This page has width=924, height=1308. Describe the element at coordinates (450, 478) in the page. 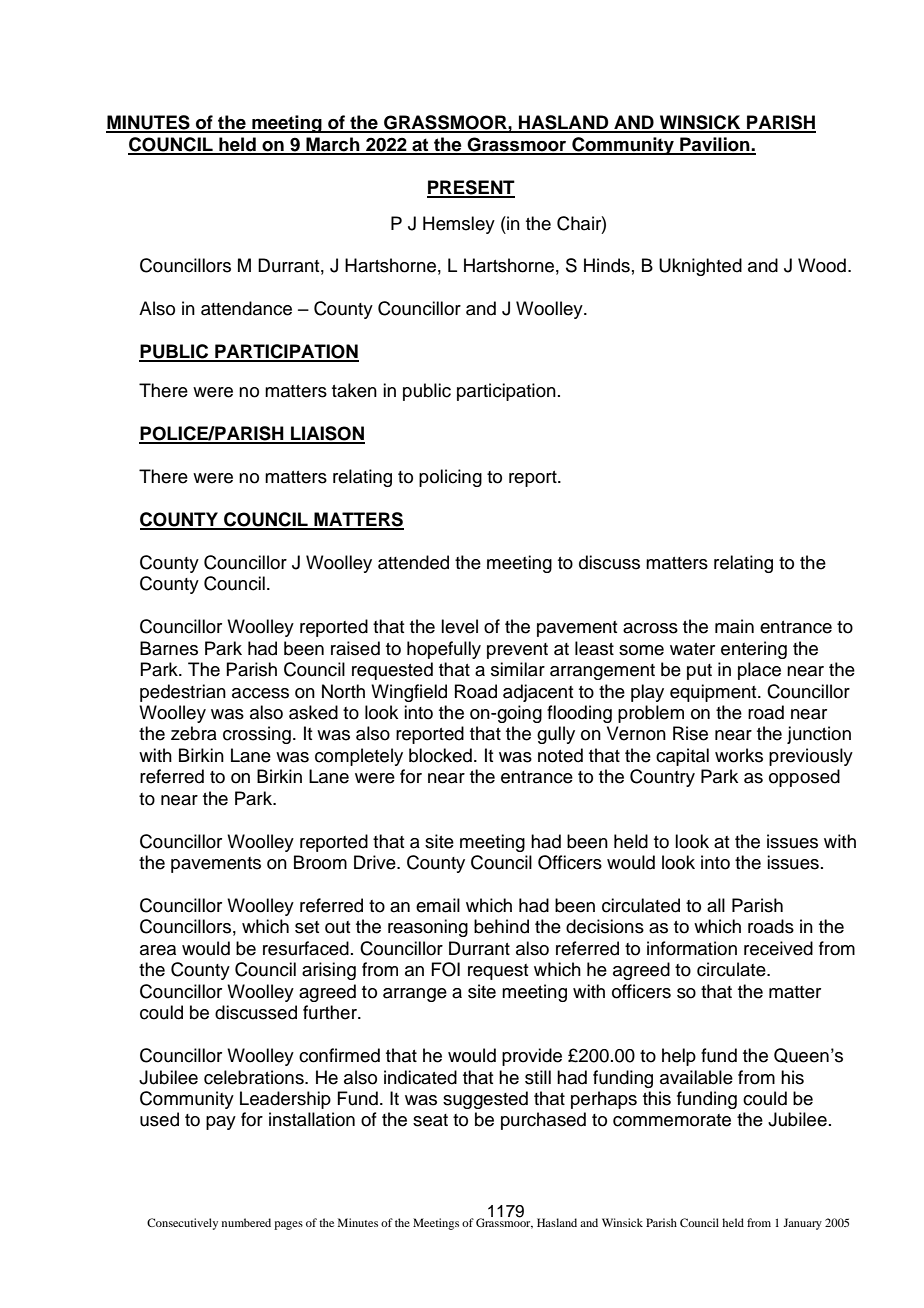

I see `policing` at that location.
